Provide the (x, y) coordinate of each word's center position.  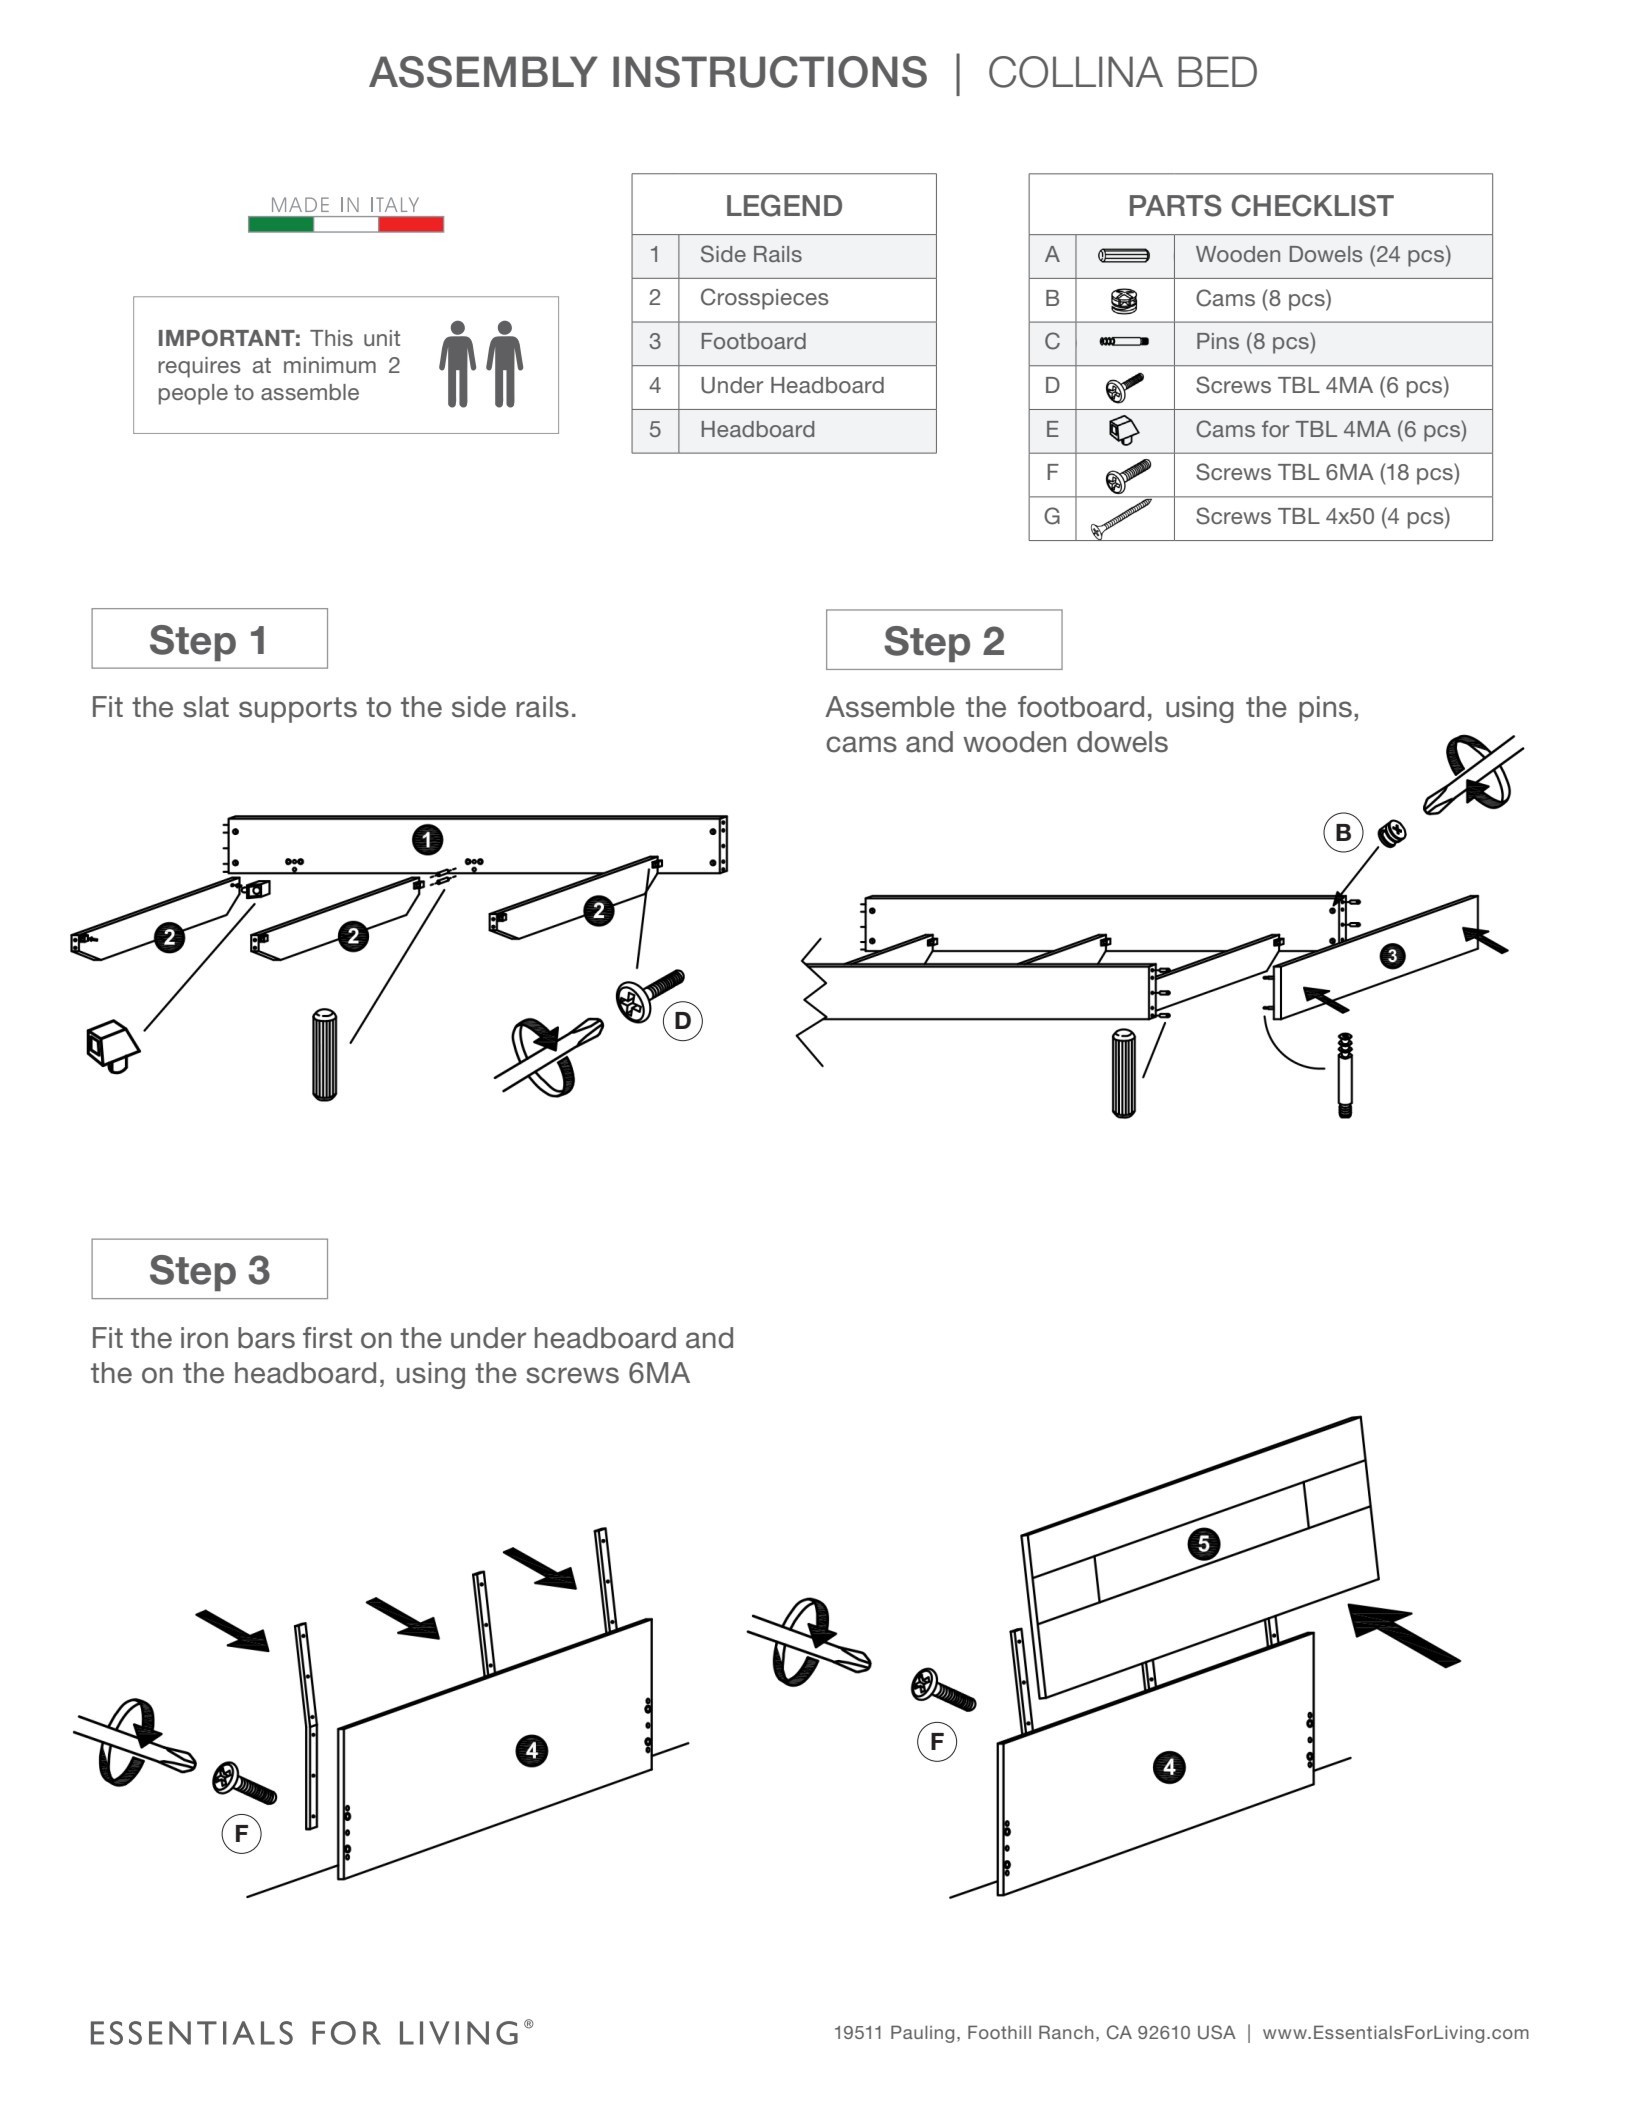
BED (1217, 71)
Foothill (999, 2032)
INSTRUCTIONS (770, 72)
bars (266, 1338)
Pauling (922, 2034)
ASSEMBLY (483, 72)
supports (298, 710)
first (327, 1338)
